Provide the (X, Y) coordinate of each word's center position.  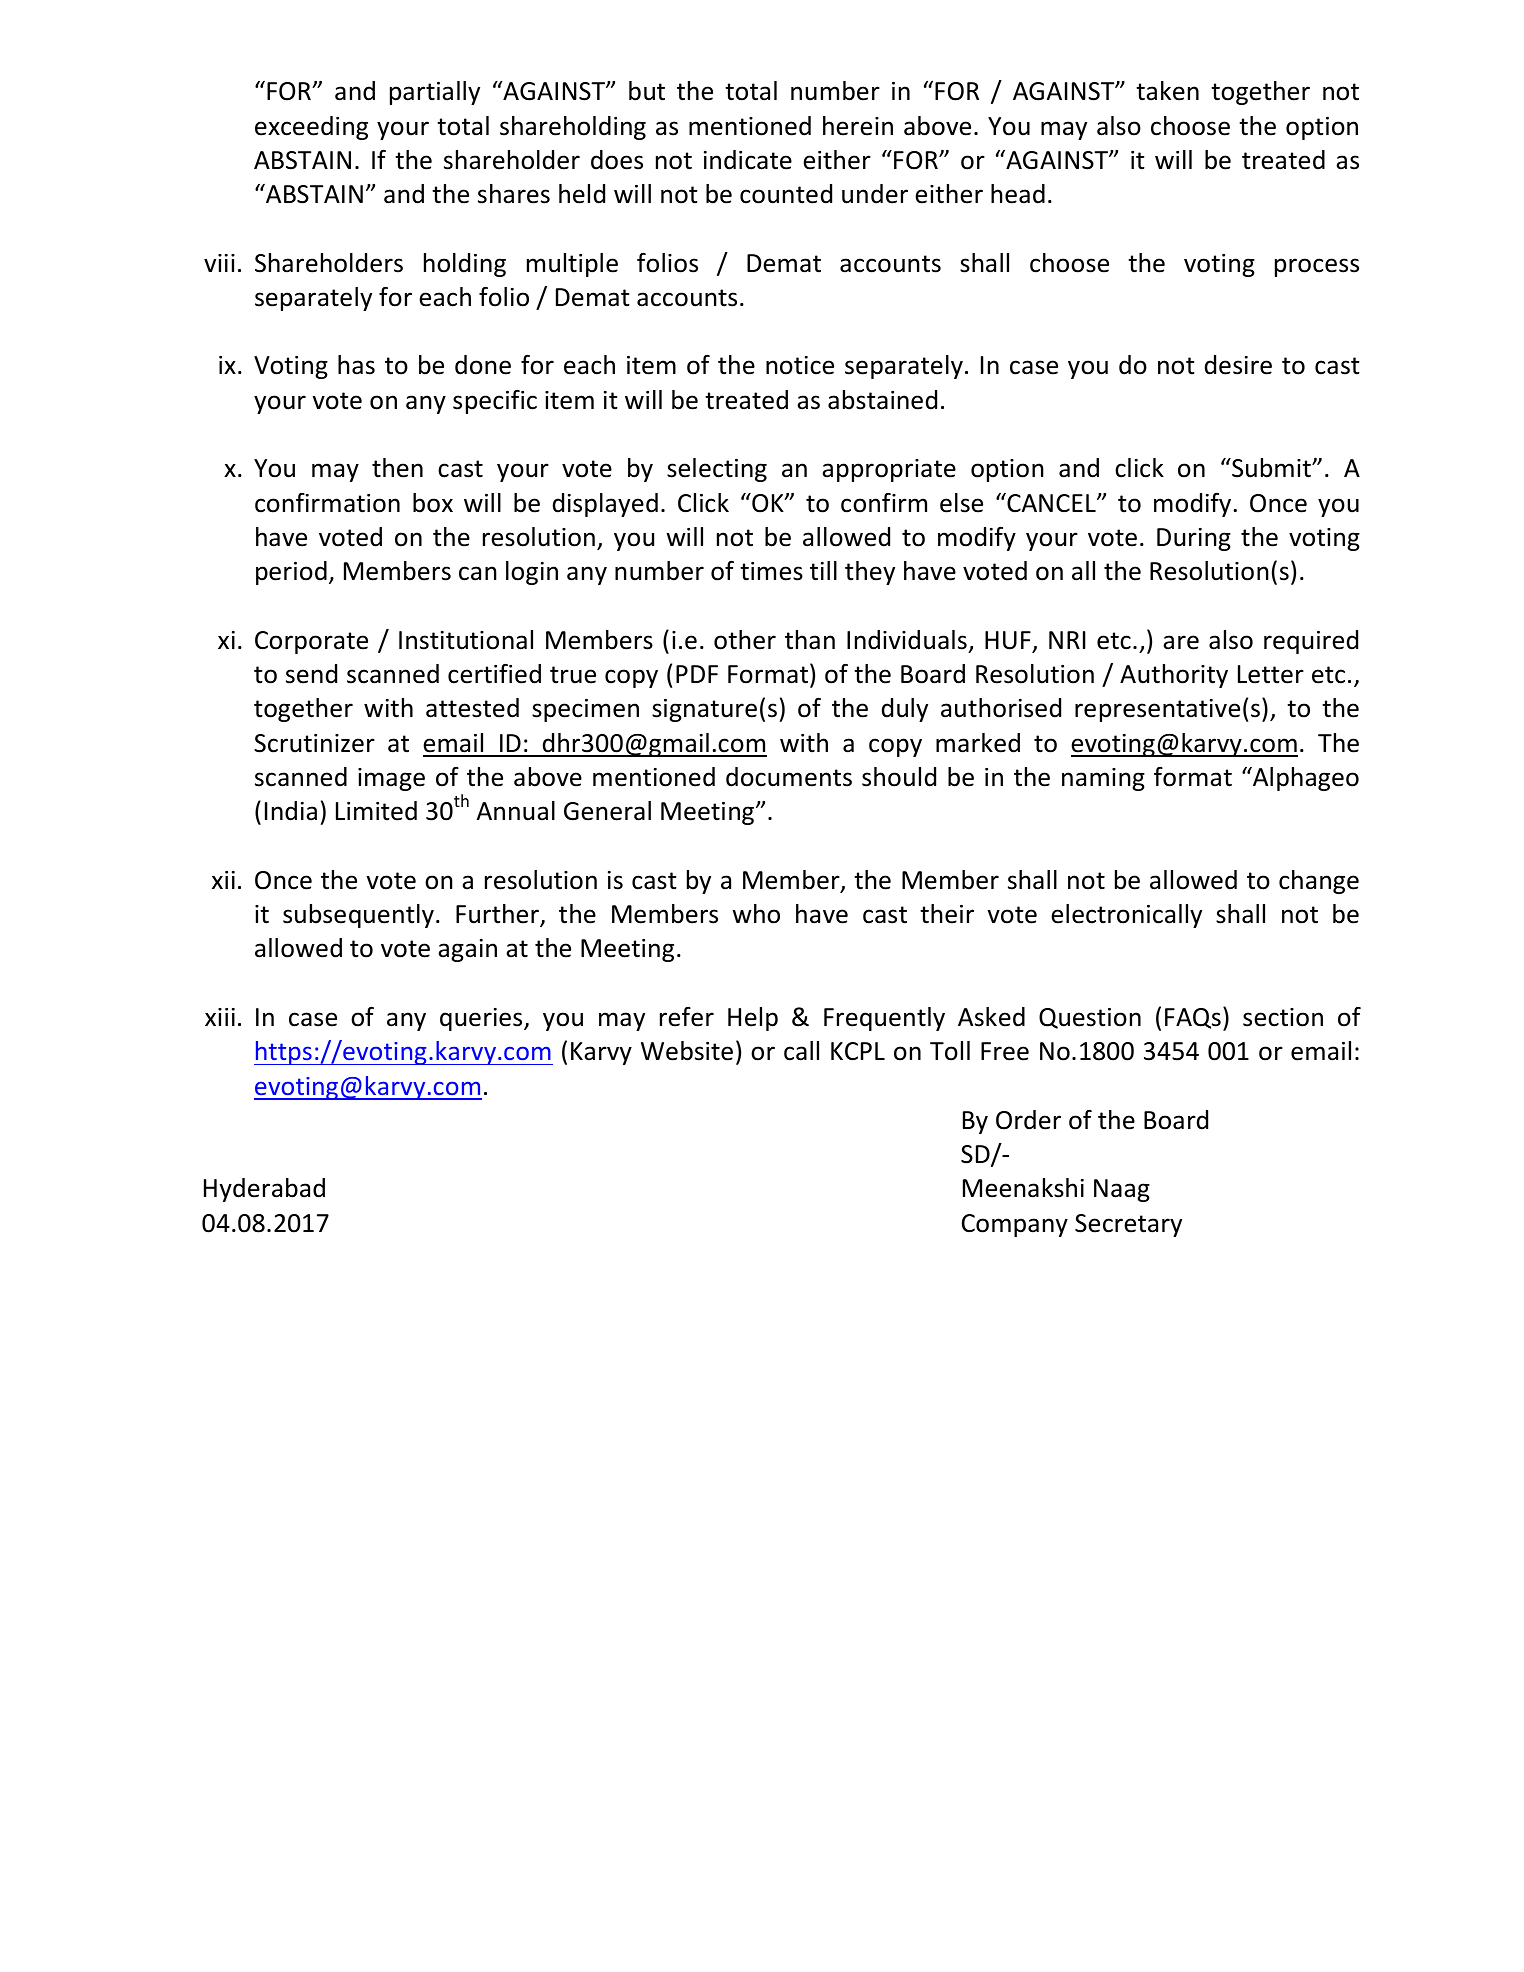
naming (1103, 779)
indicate (748, 160)
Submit (1271, 468)
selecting (717, 470)
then (397, 468)
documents (789, 777)
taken (1167, 91)
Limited (376, 811)
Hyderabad (264, 1190)
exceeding (311, 128)
